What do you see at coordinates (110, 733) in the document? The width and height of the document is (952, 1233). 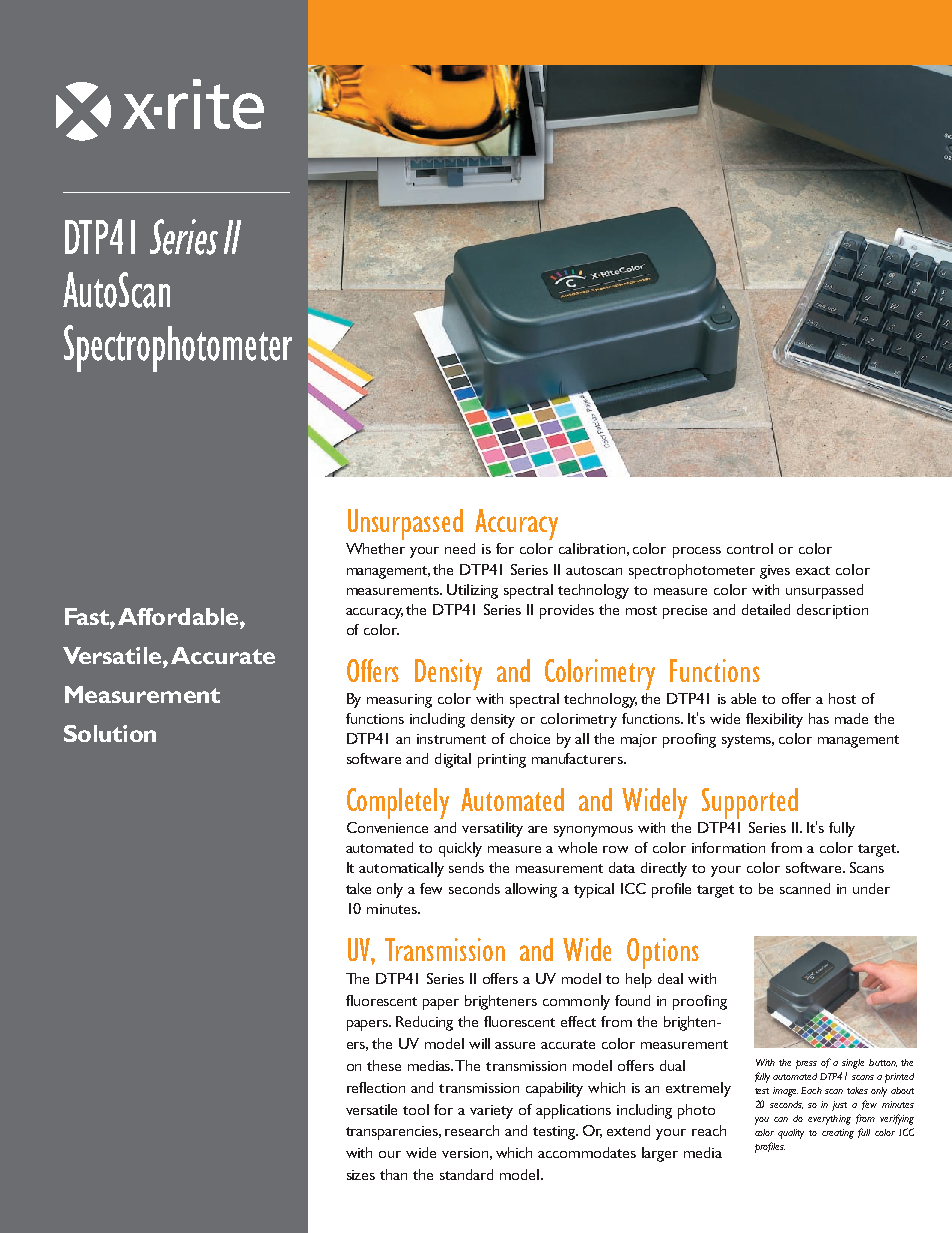 I see `Solution` at bounding box center [110, 733].
